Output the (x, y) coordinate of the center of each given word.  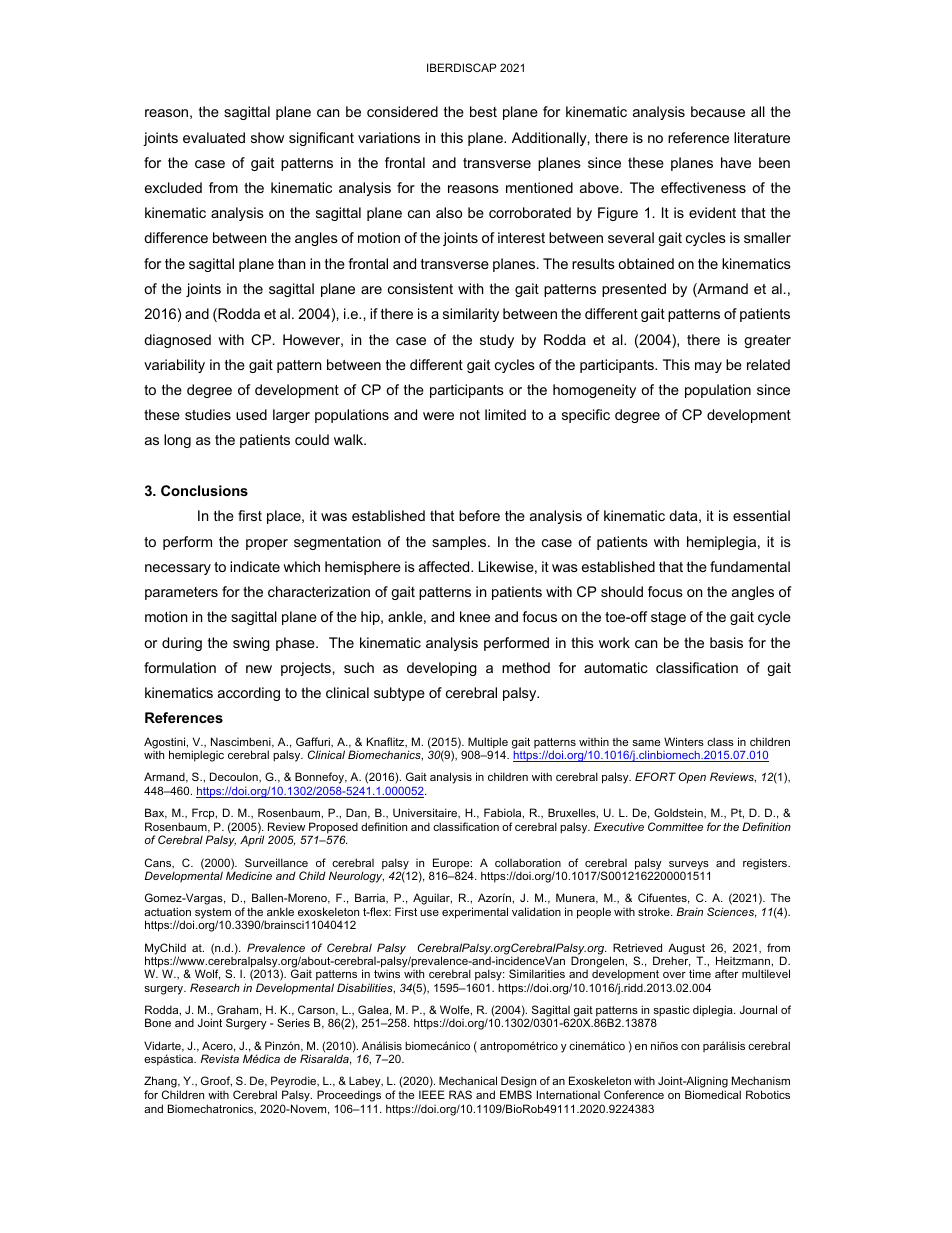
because (718, 111)
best (483, 111)
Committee (675, 826)
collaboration (528, 862)
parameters (181, 593)
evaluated (214, 137)
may (708, 367)
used (251, 414)
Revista (220, 1058)
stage (668, 618)
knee (475, 616)
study (497, 341)
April (252, 841)
